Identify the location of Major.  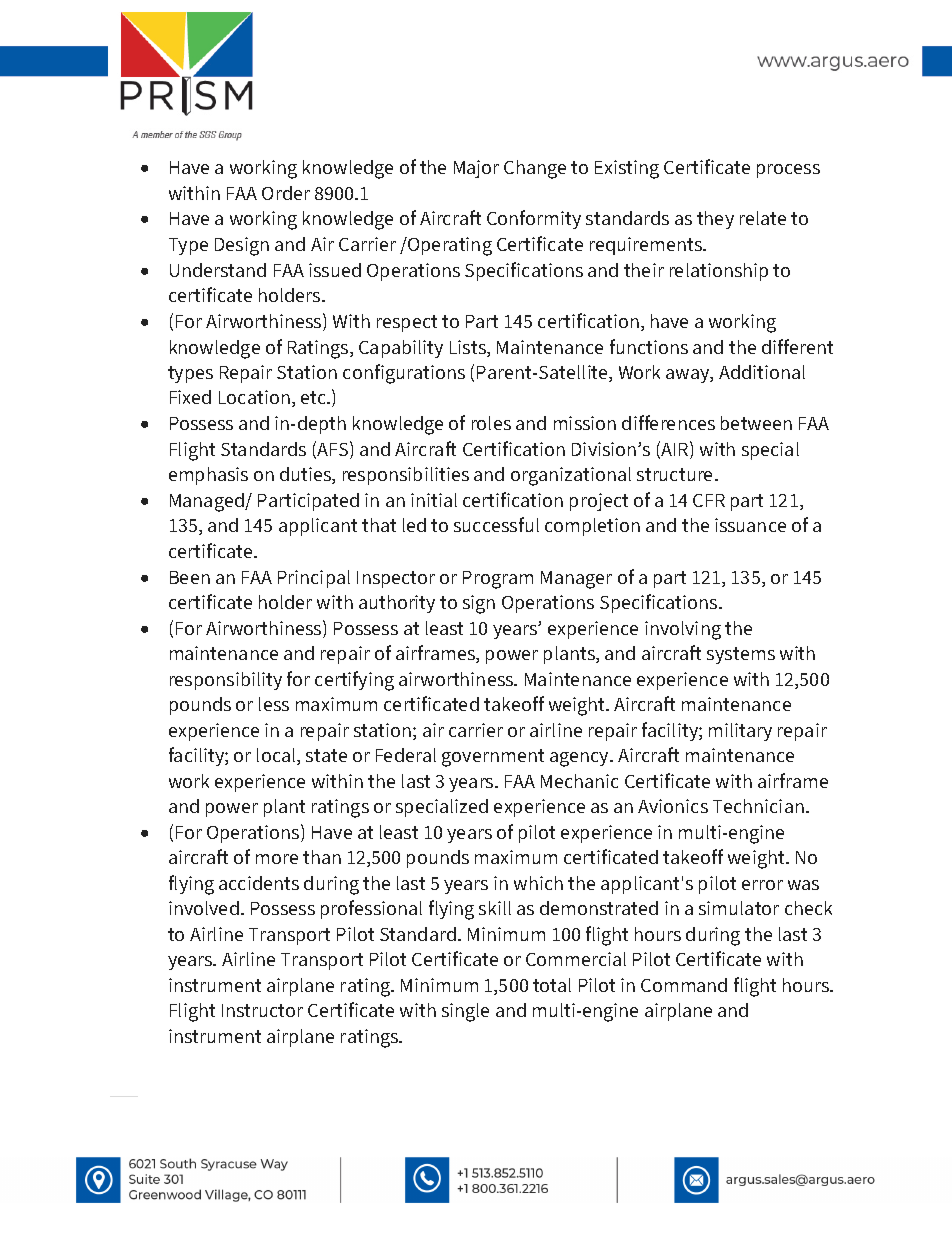
(476, 169).
